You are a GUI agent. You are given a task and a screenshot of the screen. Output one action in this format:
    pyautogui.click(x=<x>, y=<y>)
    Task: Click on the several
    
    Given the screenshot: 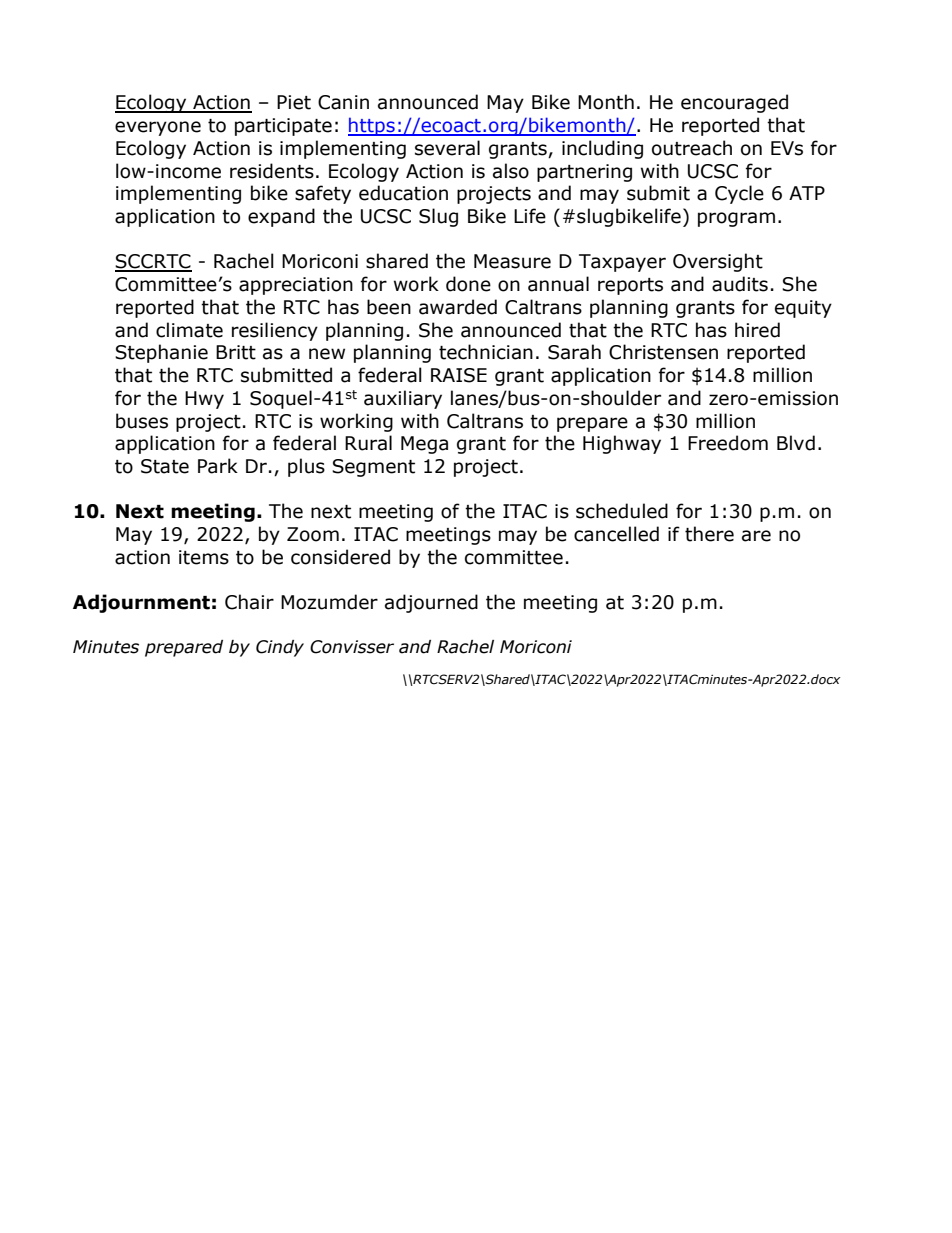 What is the action you would take?
    pyautogui.click(x=447, y=148)
